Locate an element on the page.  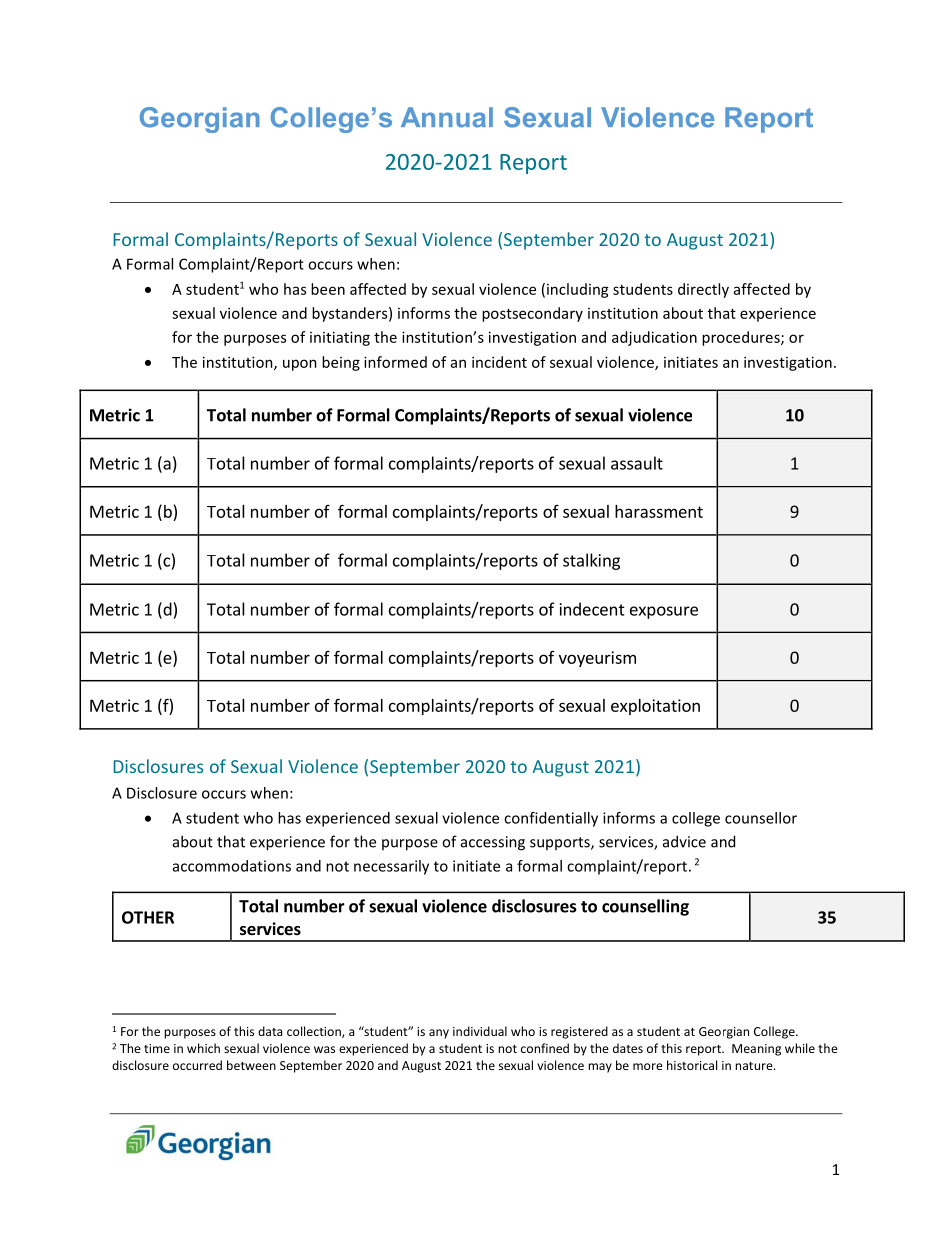
which is located at coordinates (203, 1048).
